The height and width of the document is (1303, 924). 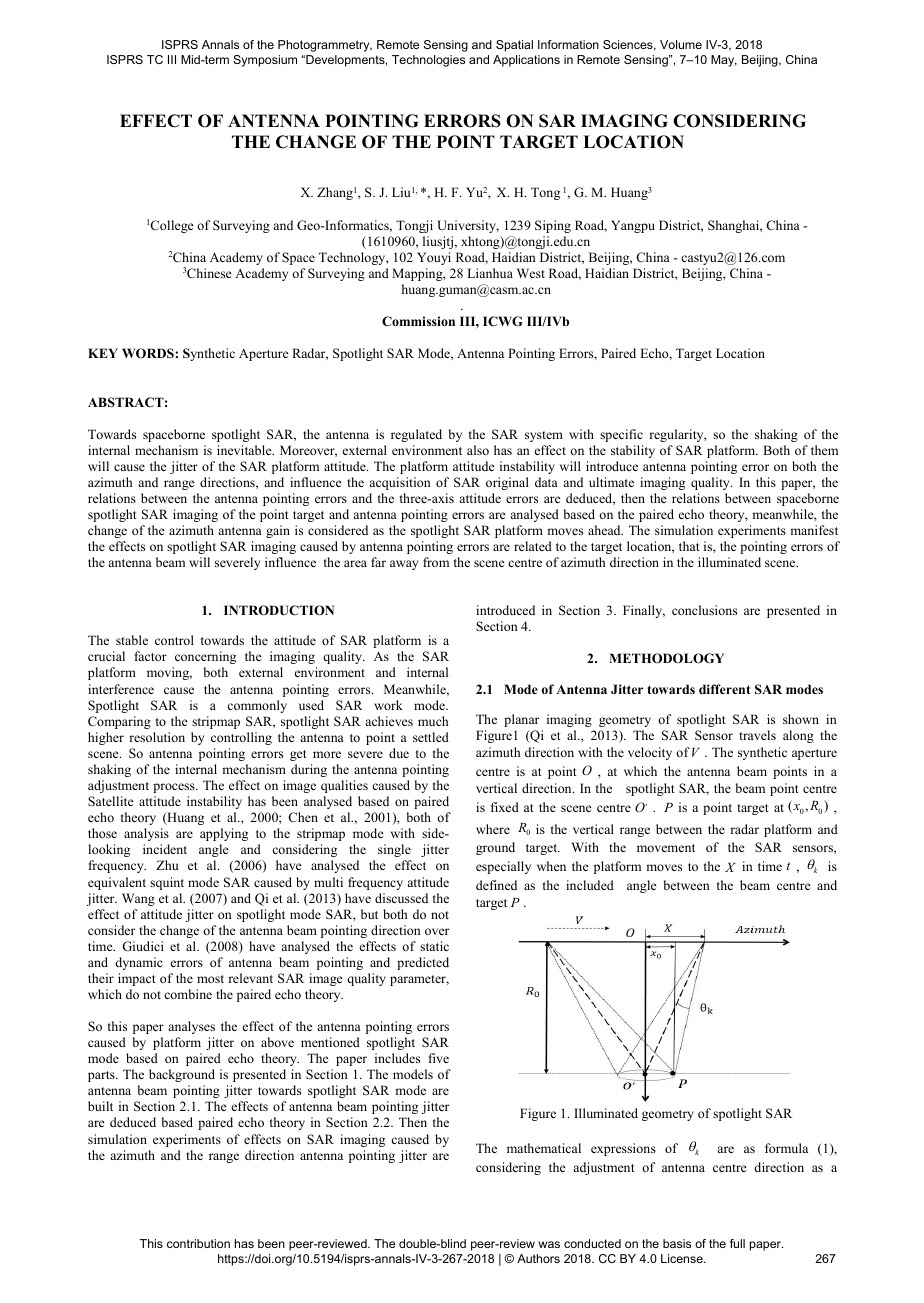 What do you see at coordinates (538, 1258) in the document?
I see `Authors` at bounding box center [538, 1258].
